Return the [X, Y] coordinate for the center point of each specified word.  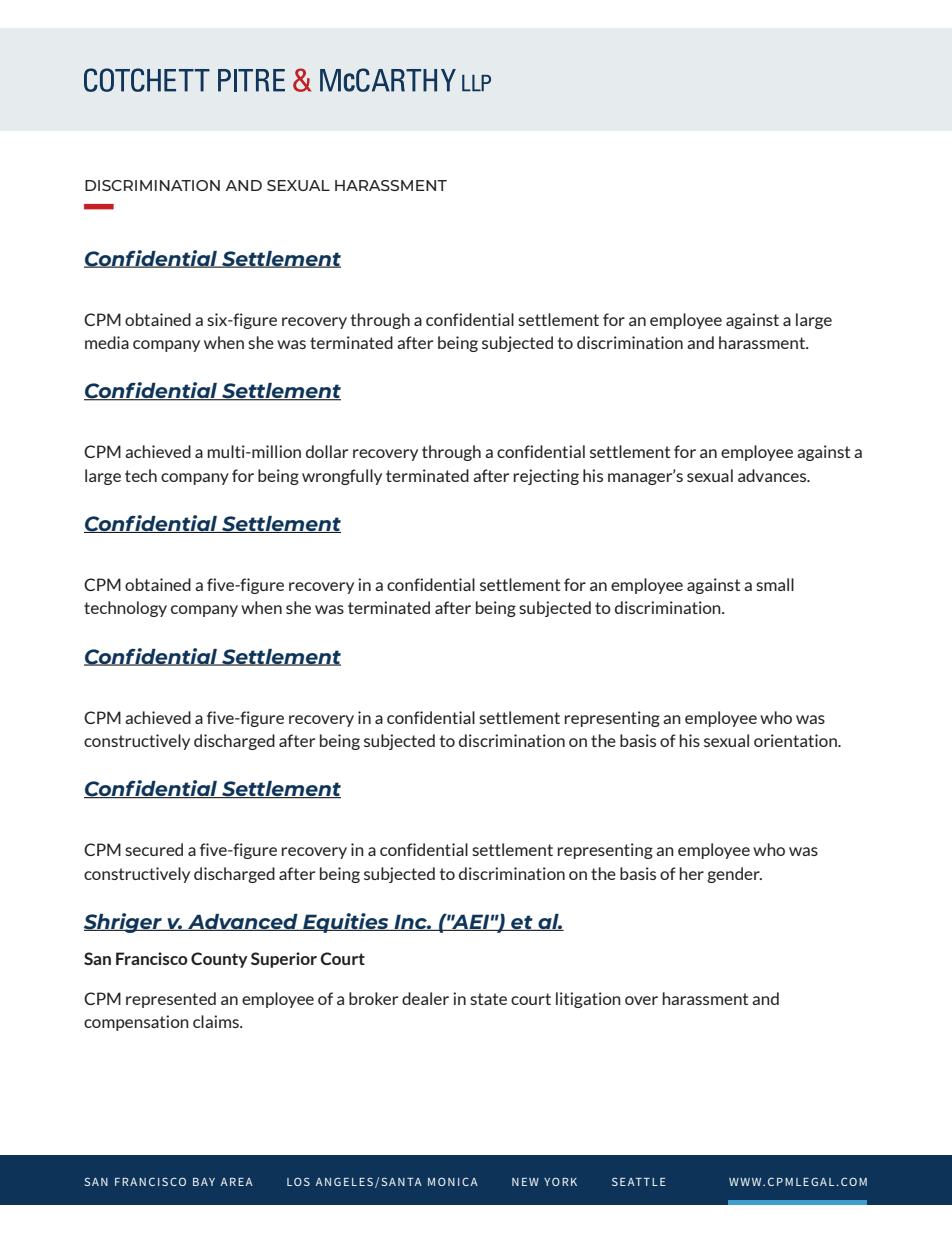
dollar [327, 451]
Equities [346, 923]
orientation [796, 740]
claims [217, 1021]
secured [154, 849]
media [107, 342]
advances [773, 475]
